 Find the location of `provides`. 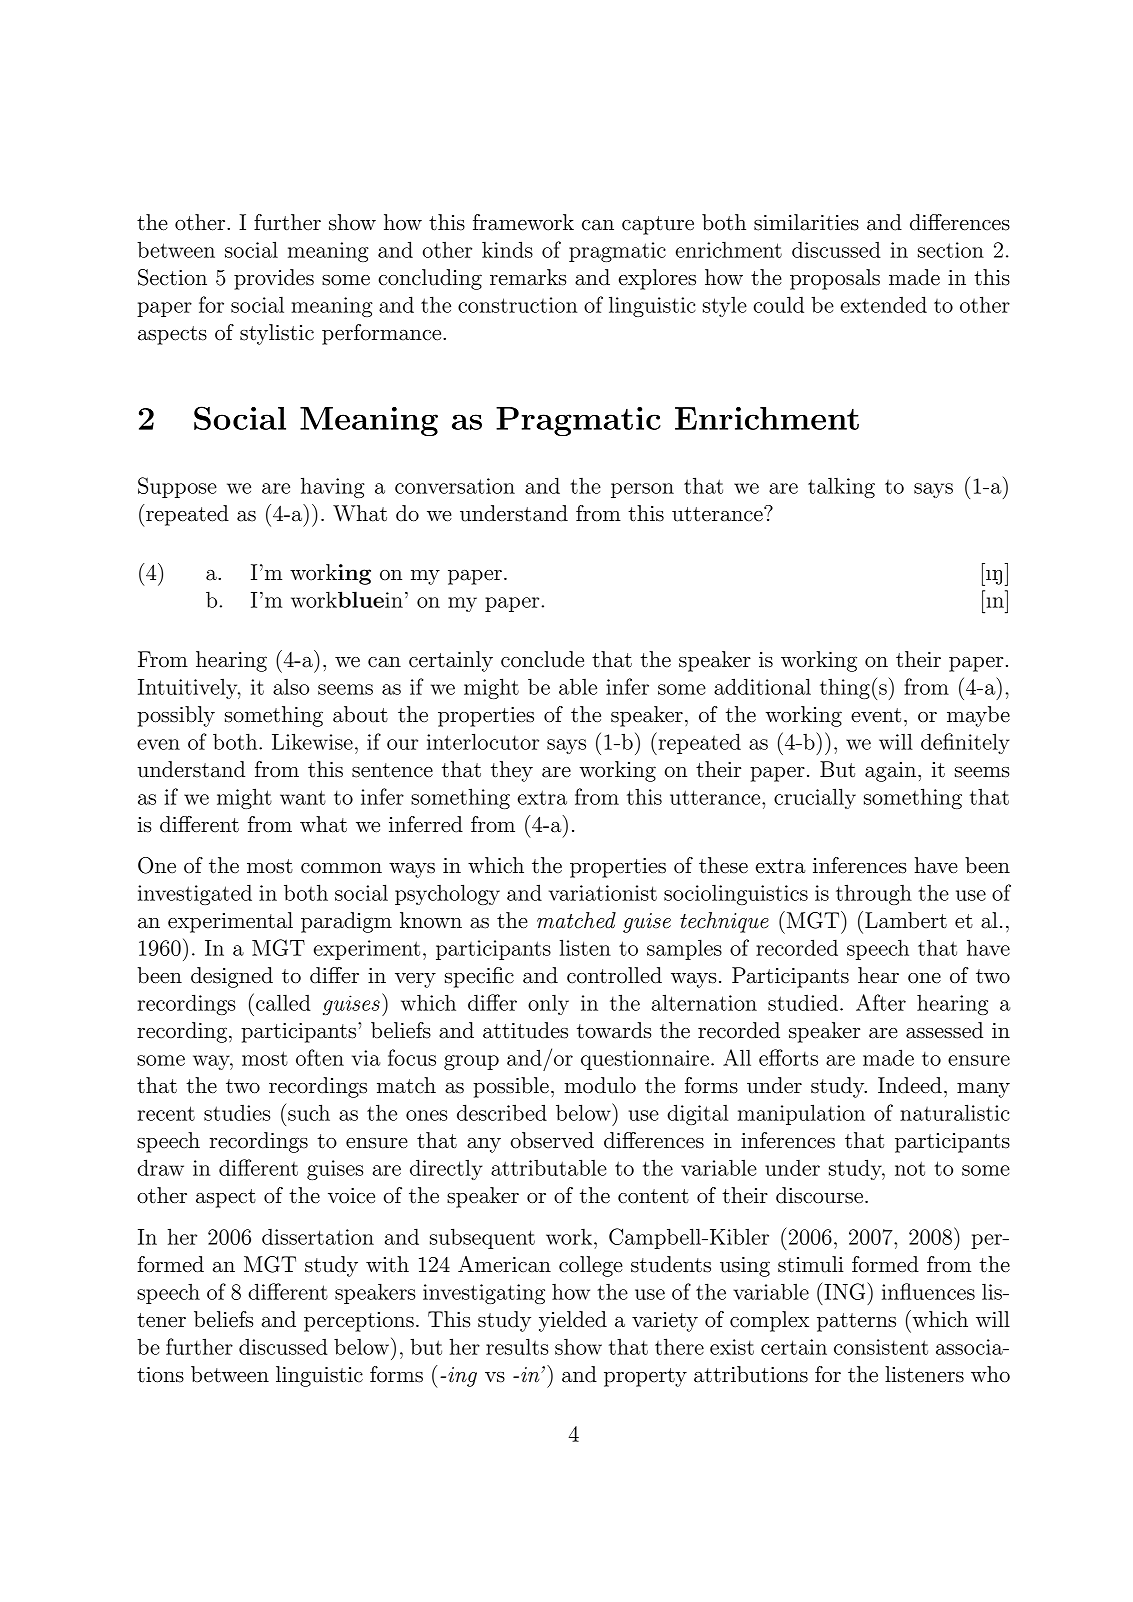

provides is located at coordinates (274, 279).
